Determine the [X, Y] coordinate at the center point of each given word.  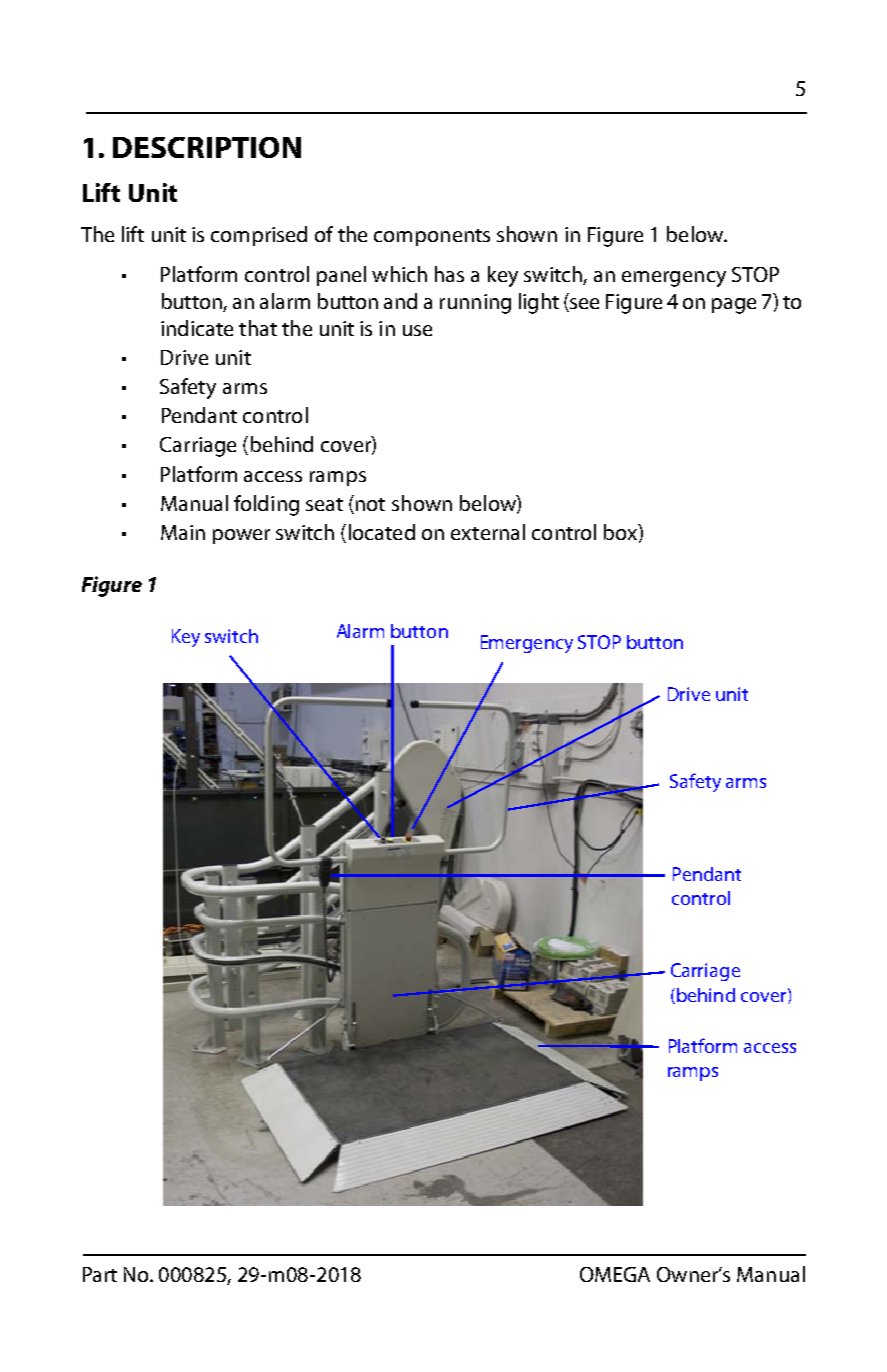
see [583, 305]
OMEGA [615, 1274]
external [488, 532]
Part [100, 1274]
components [432, 237]
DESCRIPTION [207, 147]
